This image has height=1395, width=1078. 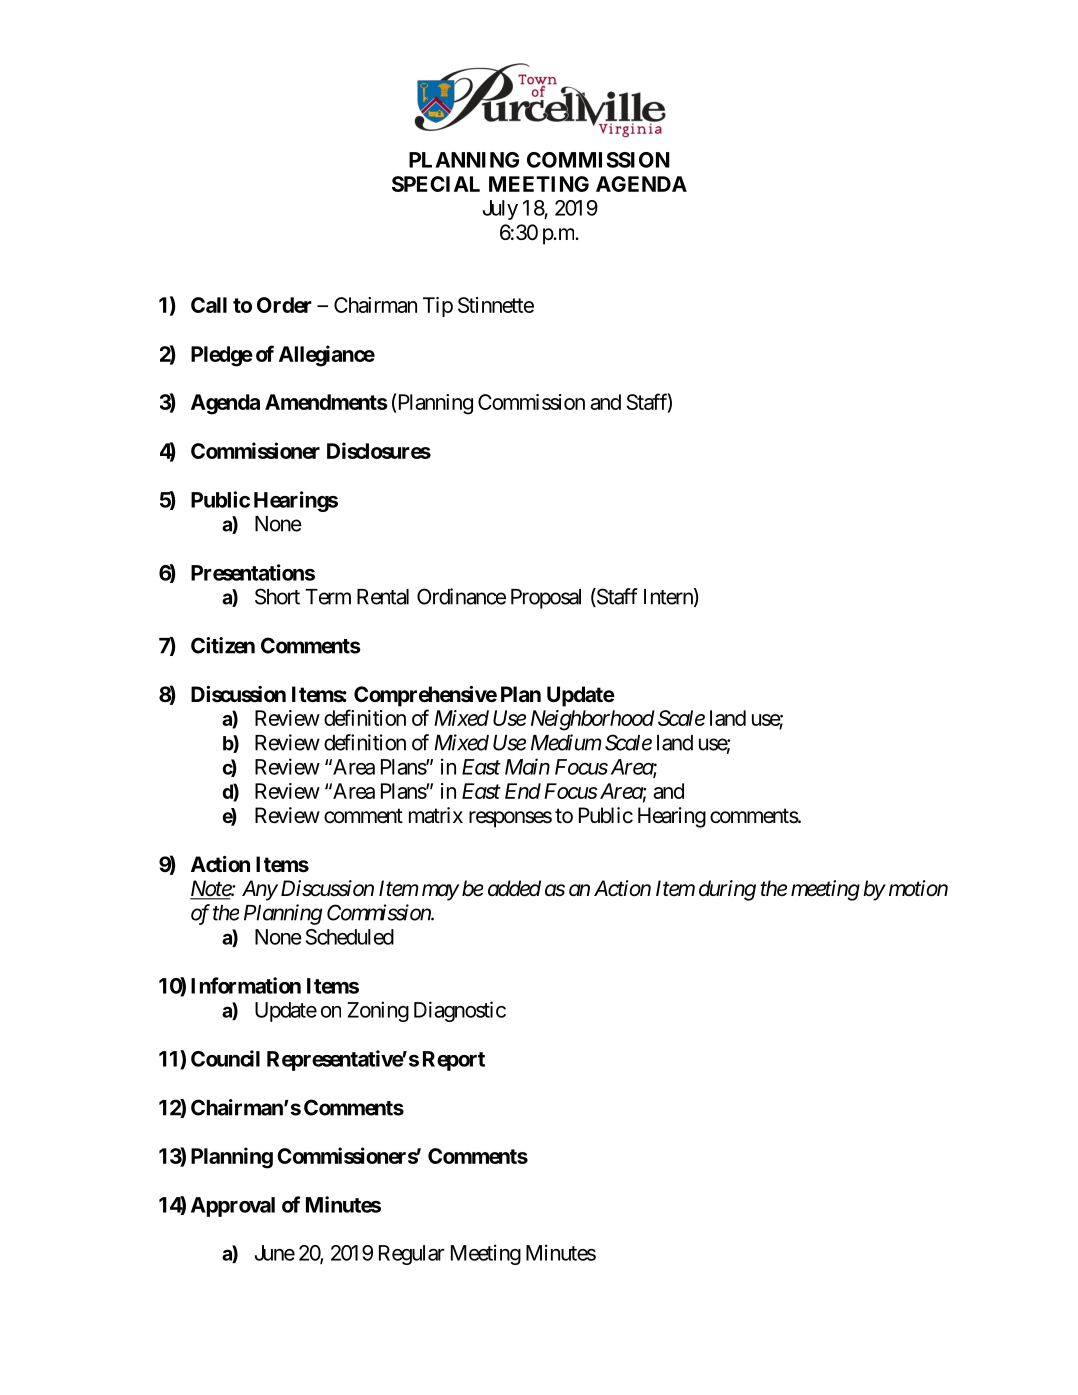 What do you see at coordinates (500, 210) in the image?
I see `July` at bounding box center [500, 210].
